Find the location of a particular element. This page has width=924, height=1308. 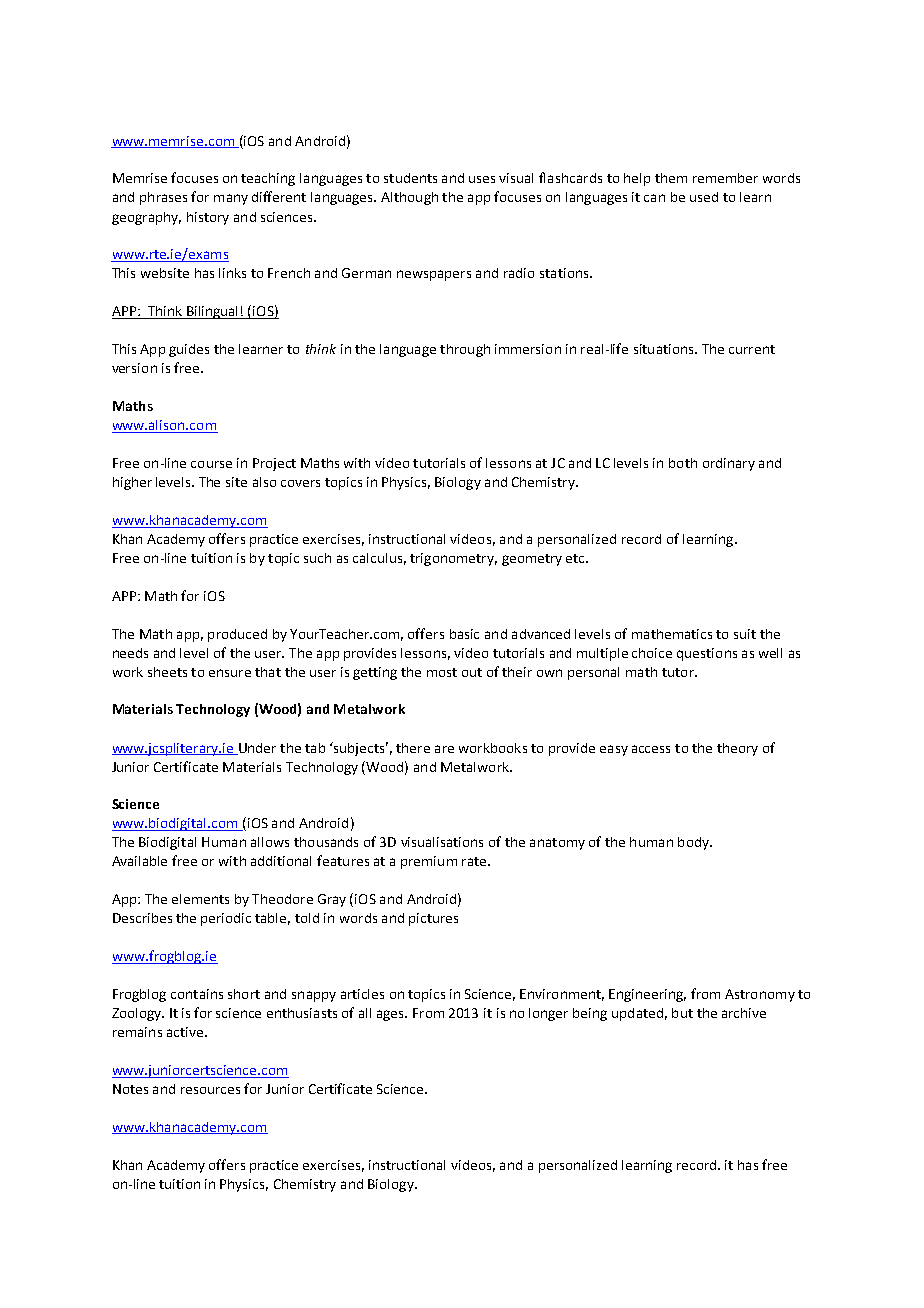

are is located at coordinates (444, 749).
